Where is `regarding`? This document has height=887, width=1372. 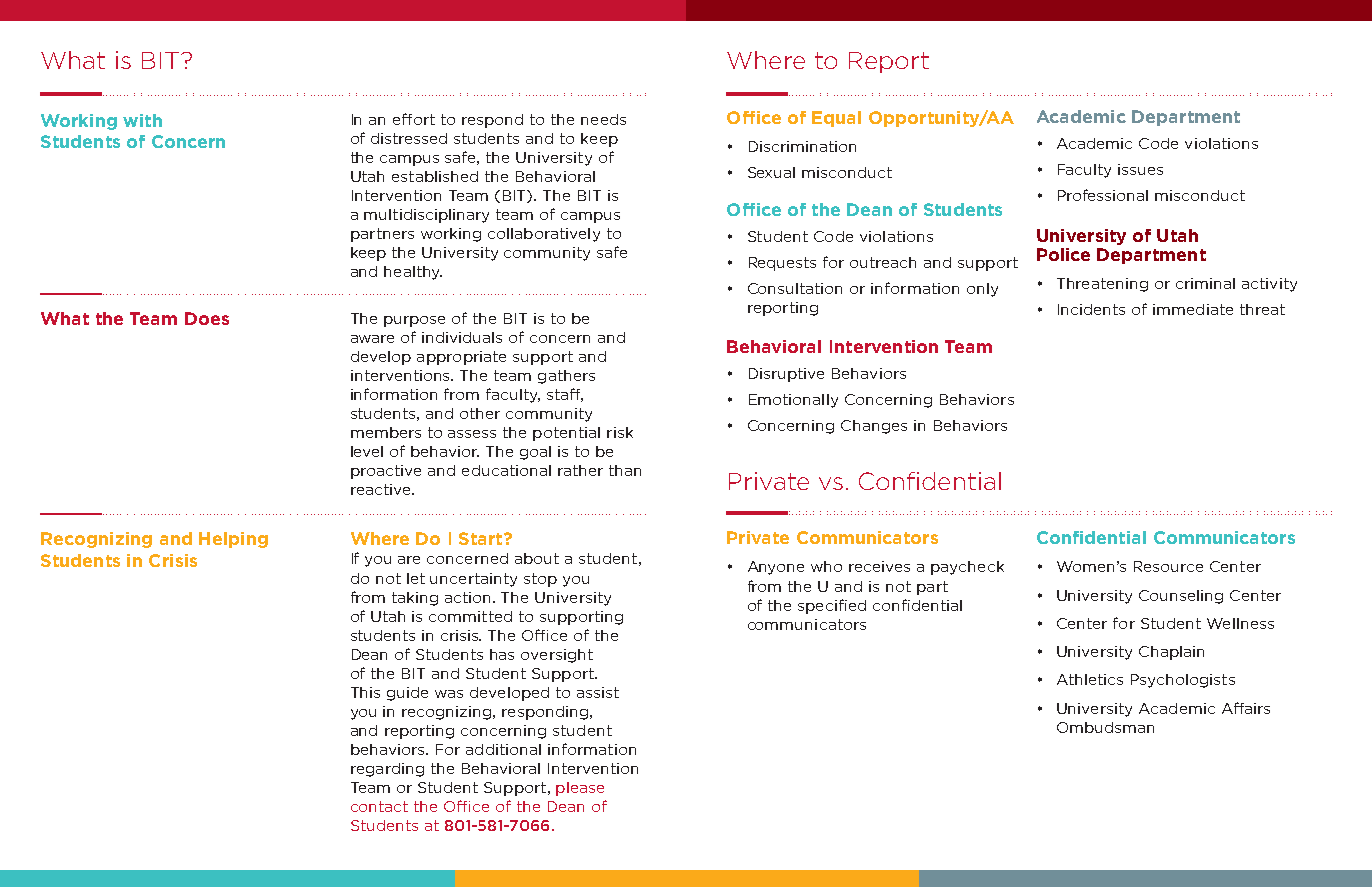
regarding is located at coordinates (387, 770).
